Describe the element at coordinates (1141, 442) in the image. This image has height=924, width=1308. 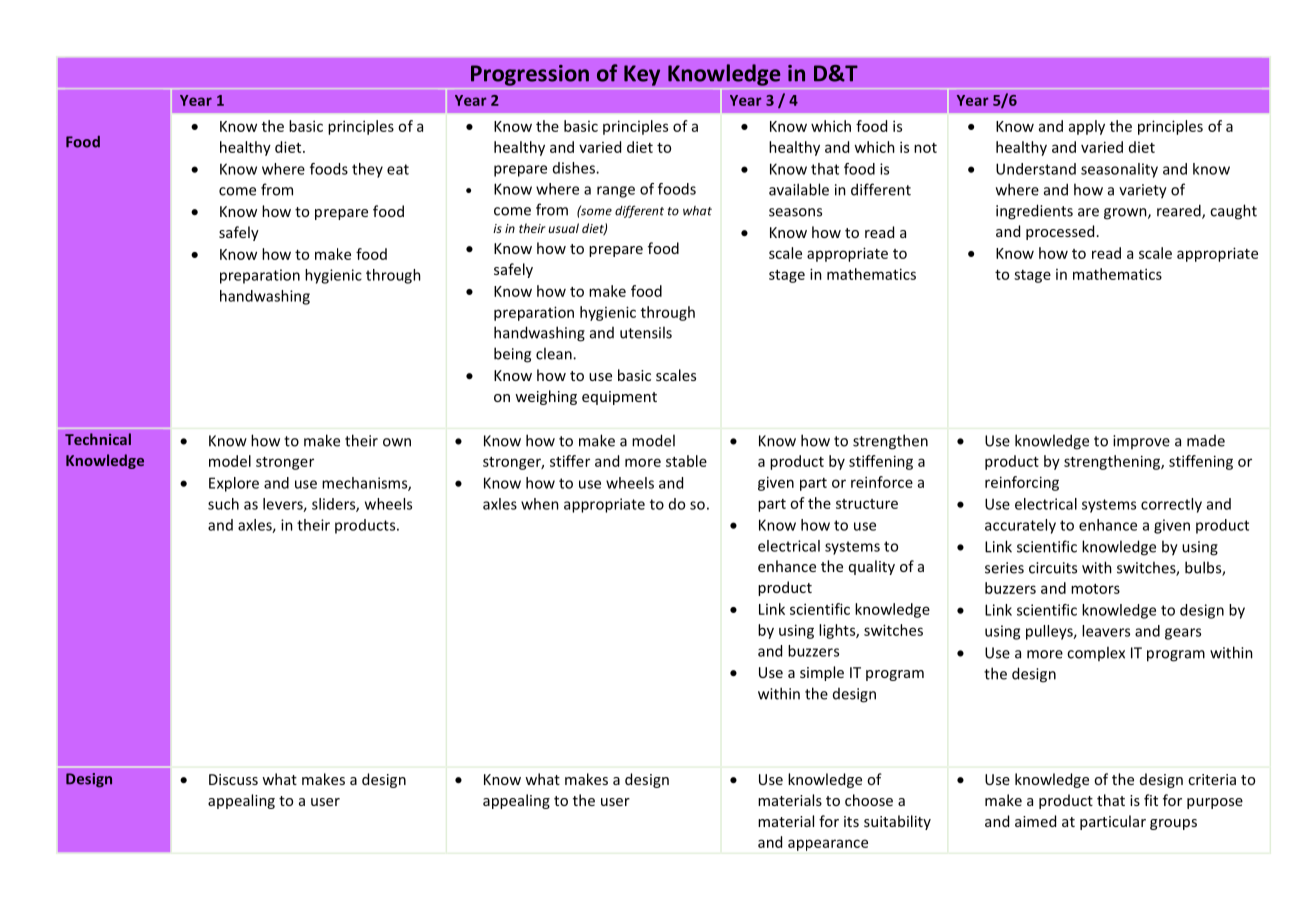
I see `improve` at that location.
